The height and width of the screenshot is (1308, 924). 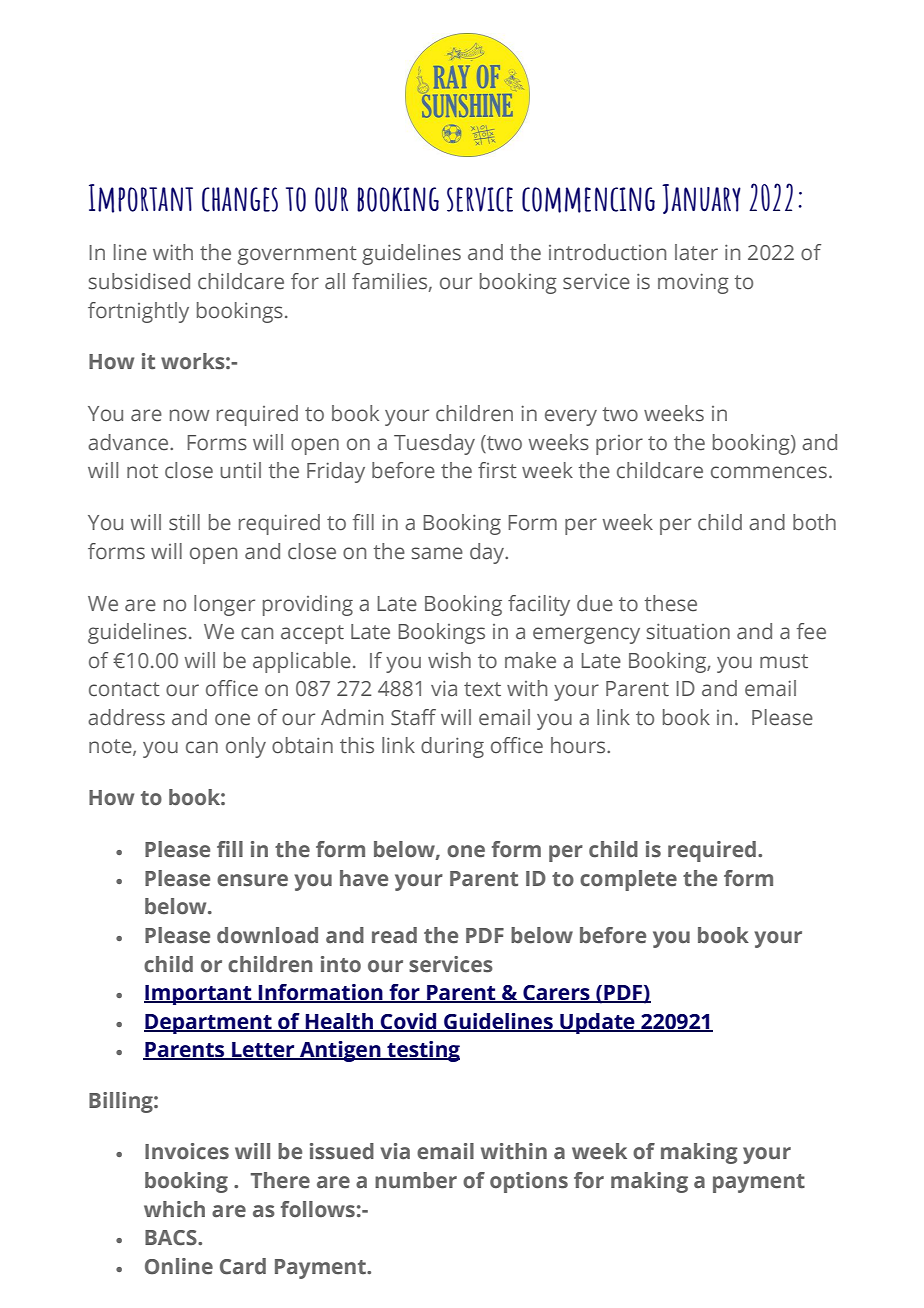 What do you see at coordinates (784, 661) in the screenshot?
I see `must` at bounding box center [784, 661].
